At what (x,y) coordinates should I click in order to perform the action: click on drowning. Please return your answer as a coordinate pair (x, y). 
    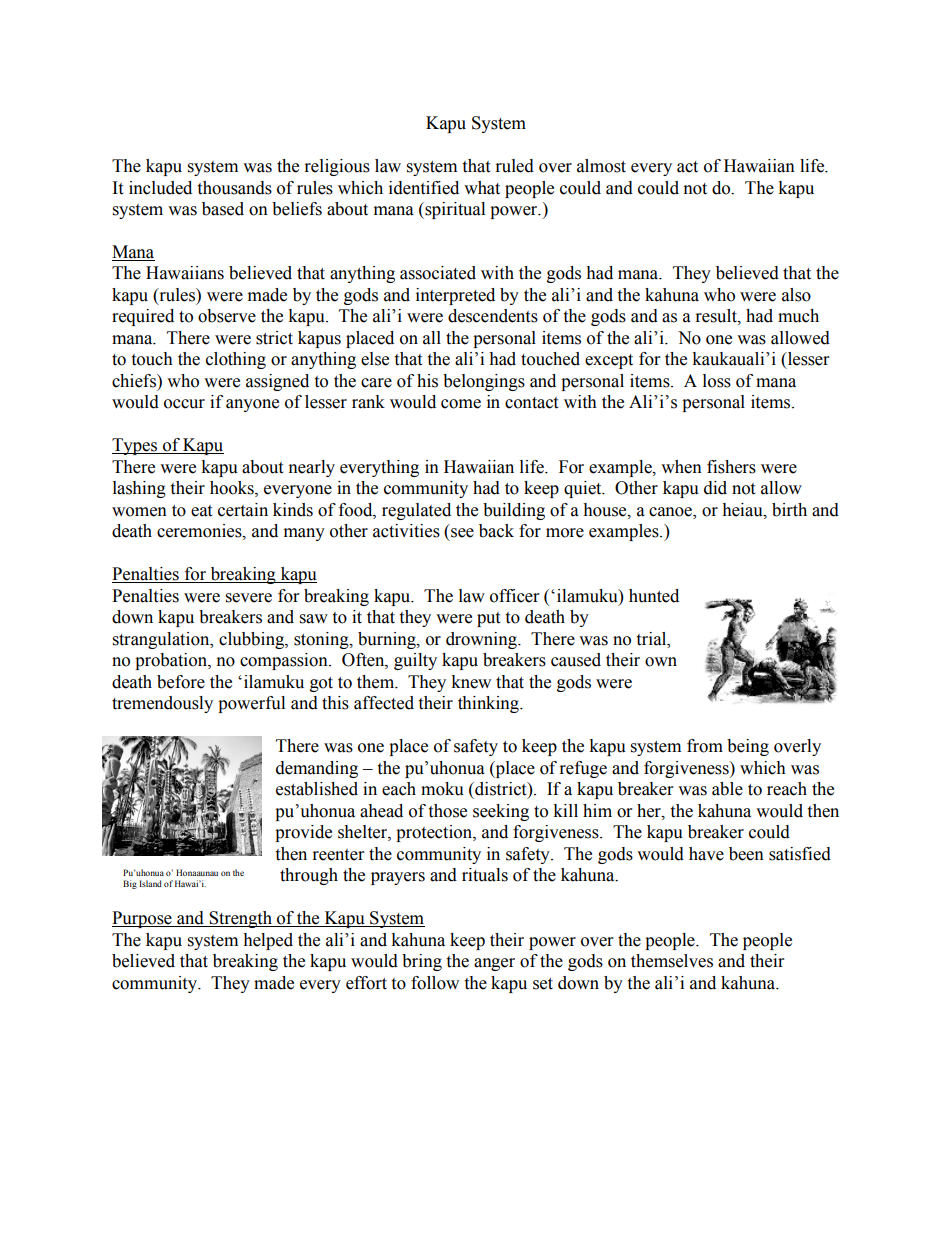
    Looking at the image, I should click on (482, 640).
